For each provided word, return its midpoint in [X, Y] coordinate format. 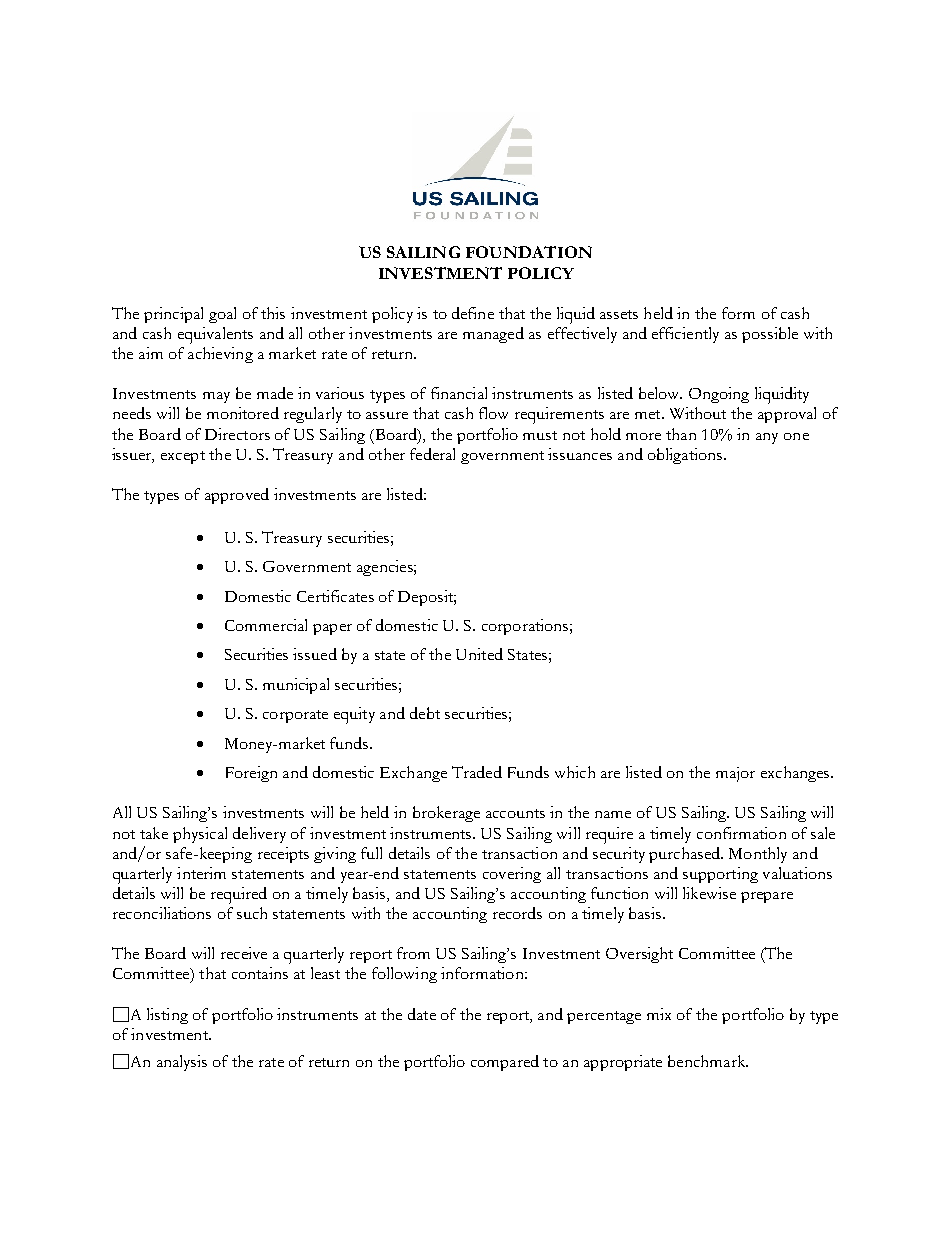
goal [222, 315]
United [479, 654]
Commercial [266, 625]
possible [770, 335]
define [473, 313]
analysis [182, 1063]
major [735, 774]
